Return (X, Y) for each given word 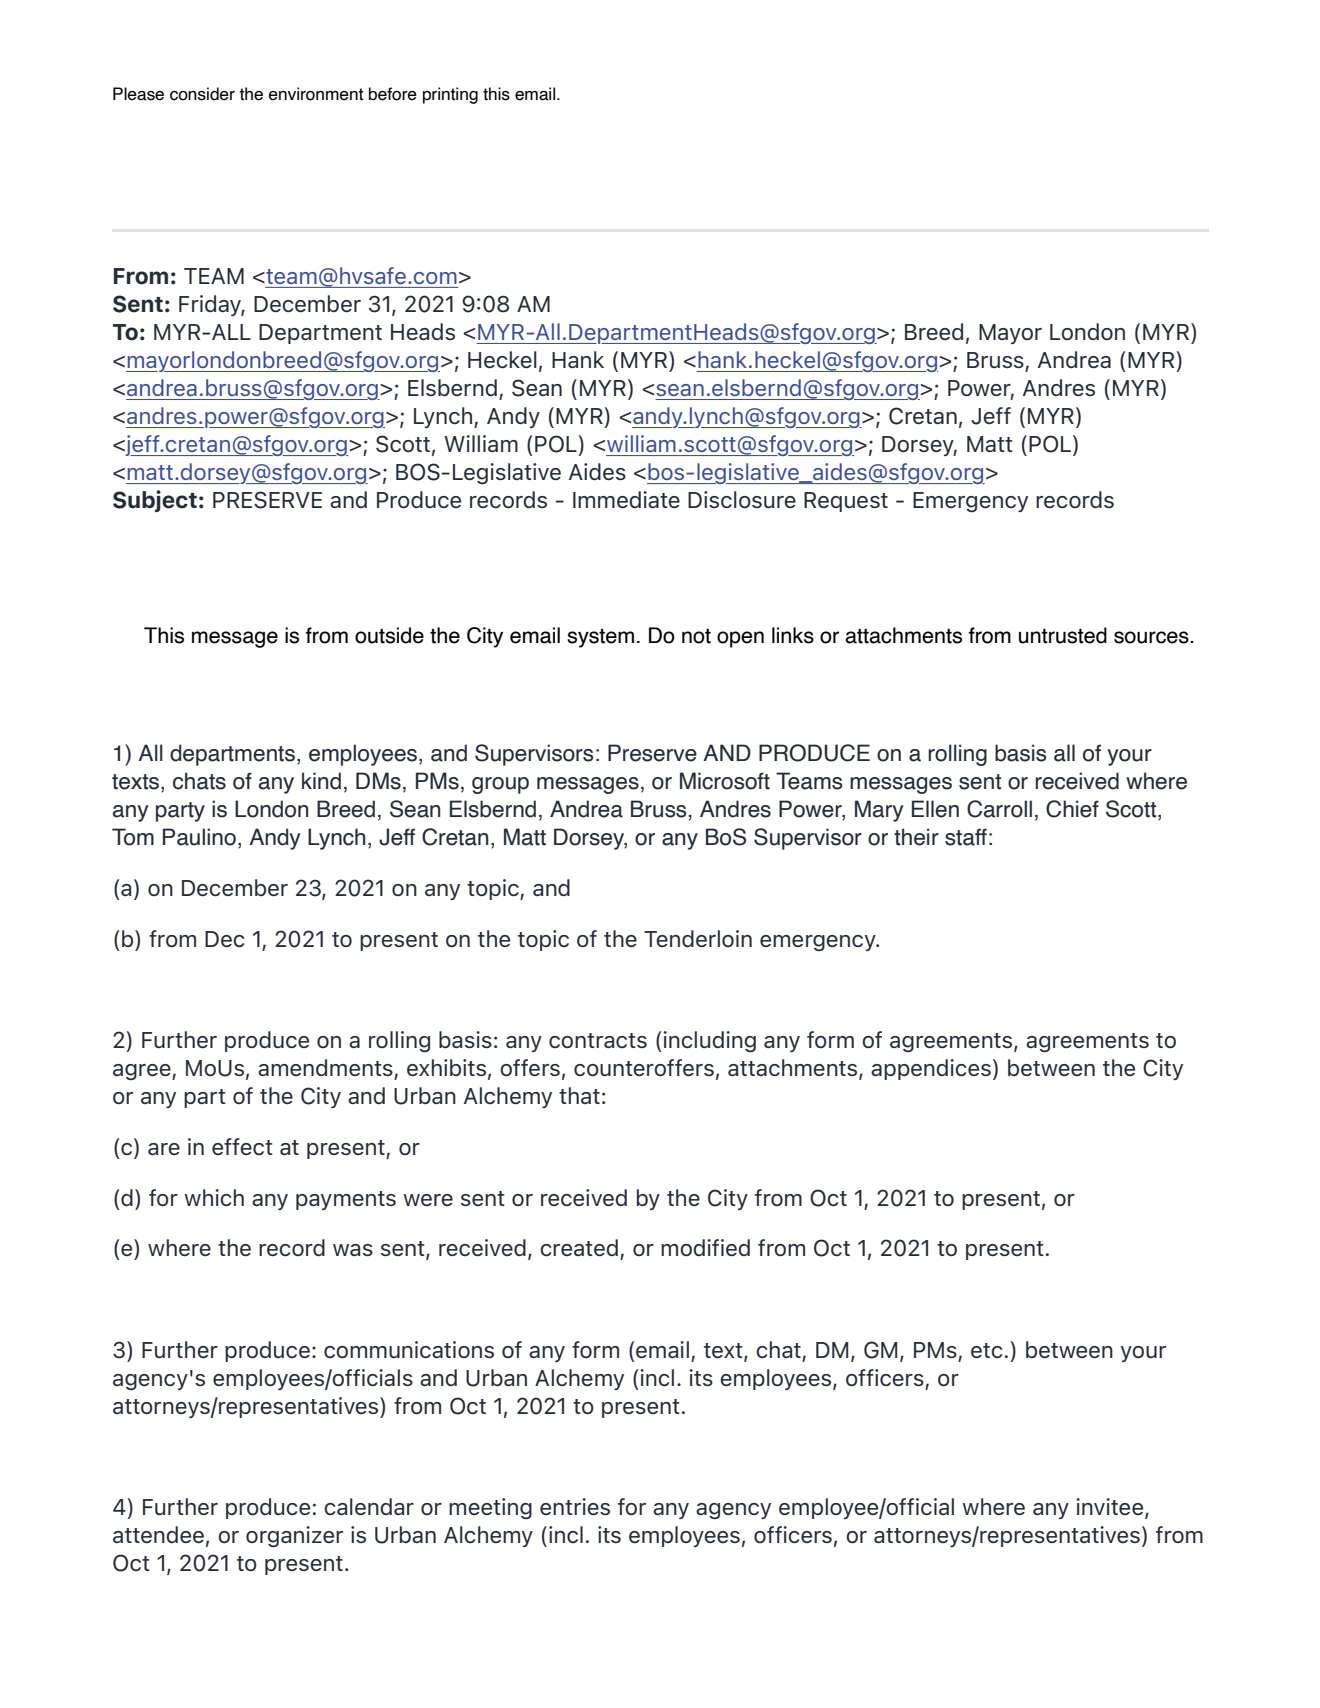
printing (450, 95)
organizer (294, 1536)
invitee (1111, 1508)
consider (202, 94)
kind (321, 781)
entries (575, 1506)
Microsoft (725, 781)
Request (846, 502)
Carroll (999, 809)
